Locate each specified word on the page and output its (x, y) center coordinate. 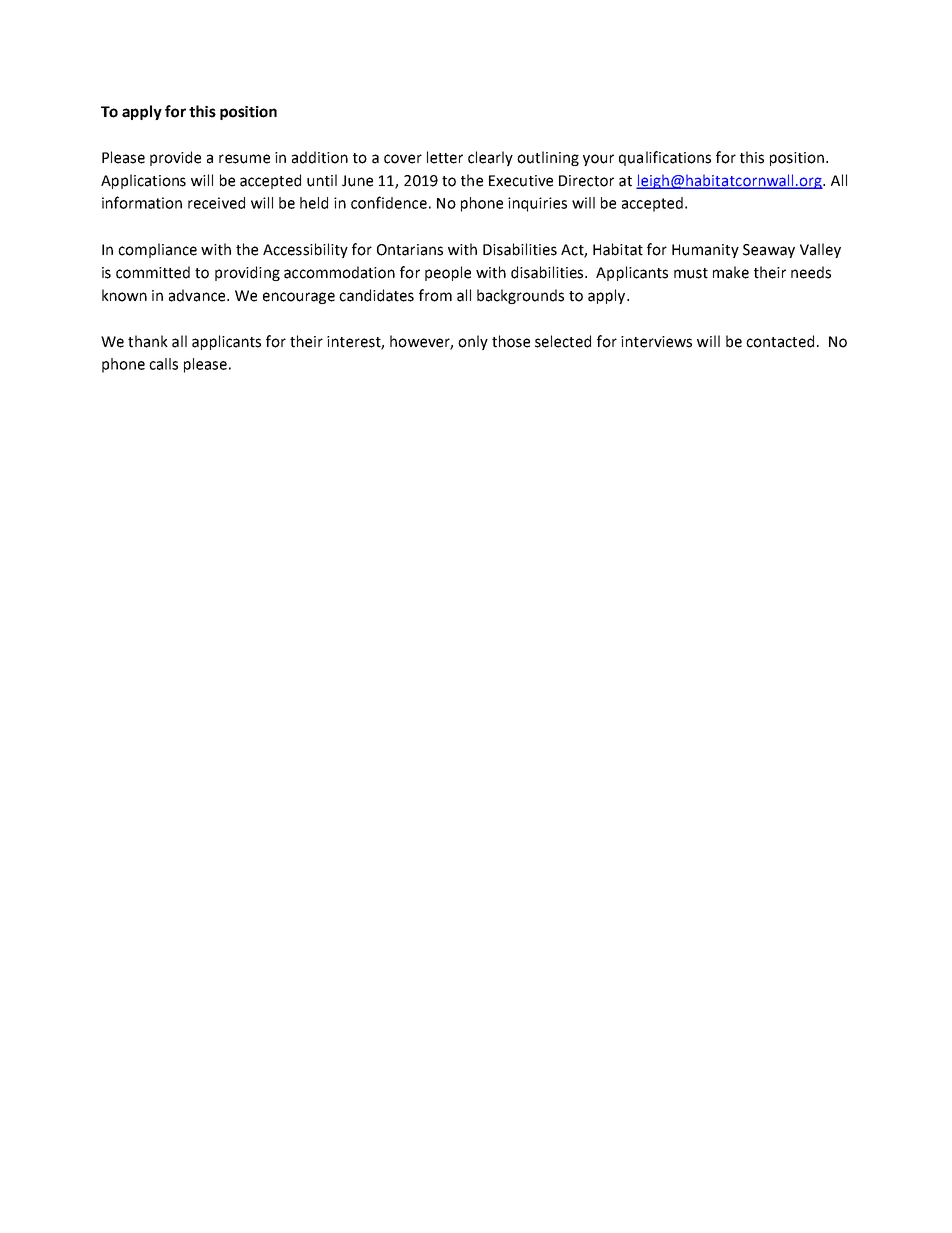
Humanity (705, 251)
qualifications (665, 158)
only (473, 342)
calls (163, 364)
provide (175, 158)
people (448, 273)
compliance (157, 250)
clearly (490, 158)
